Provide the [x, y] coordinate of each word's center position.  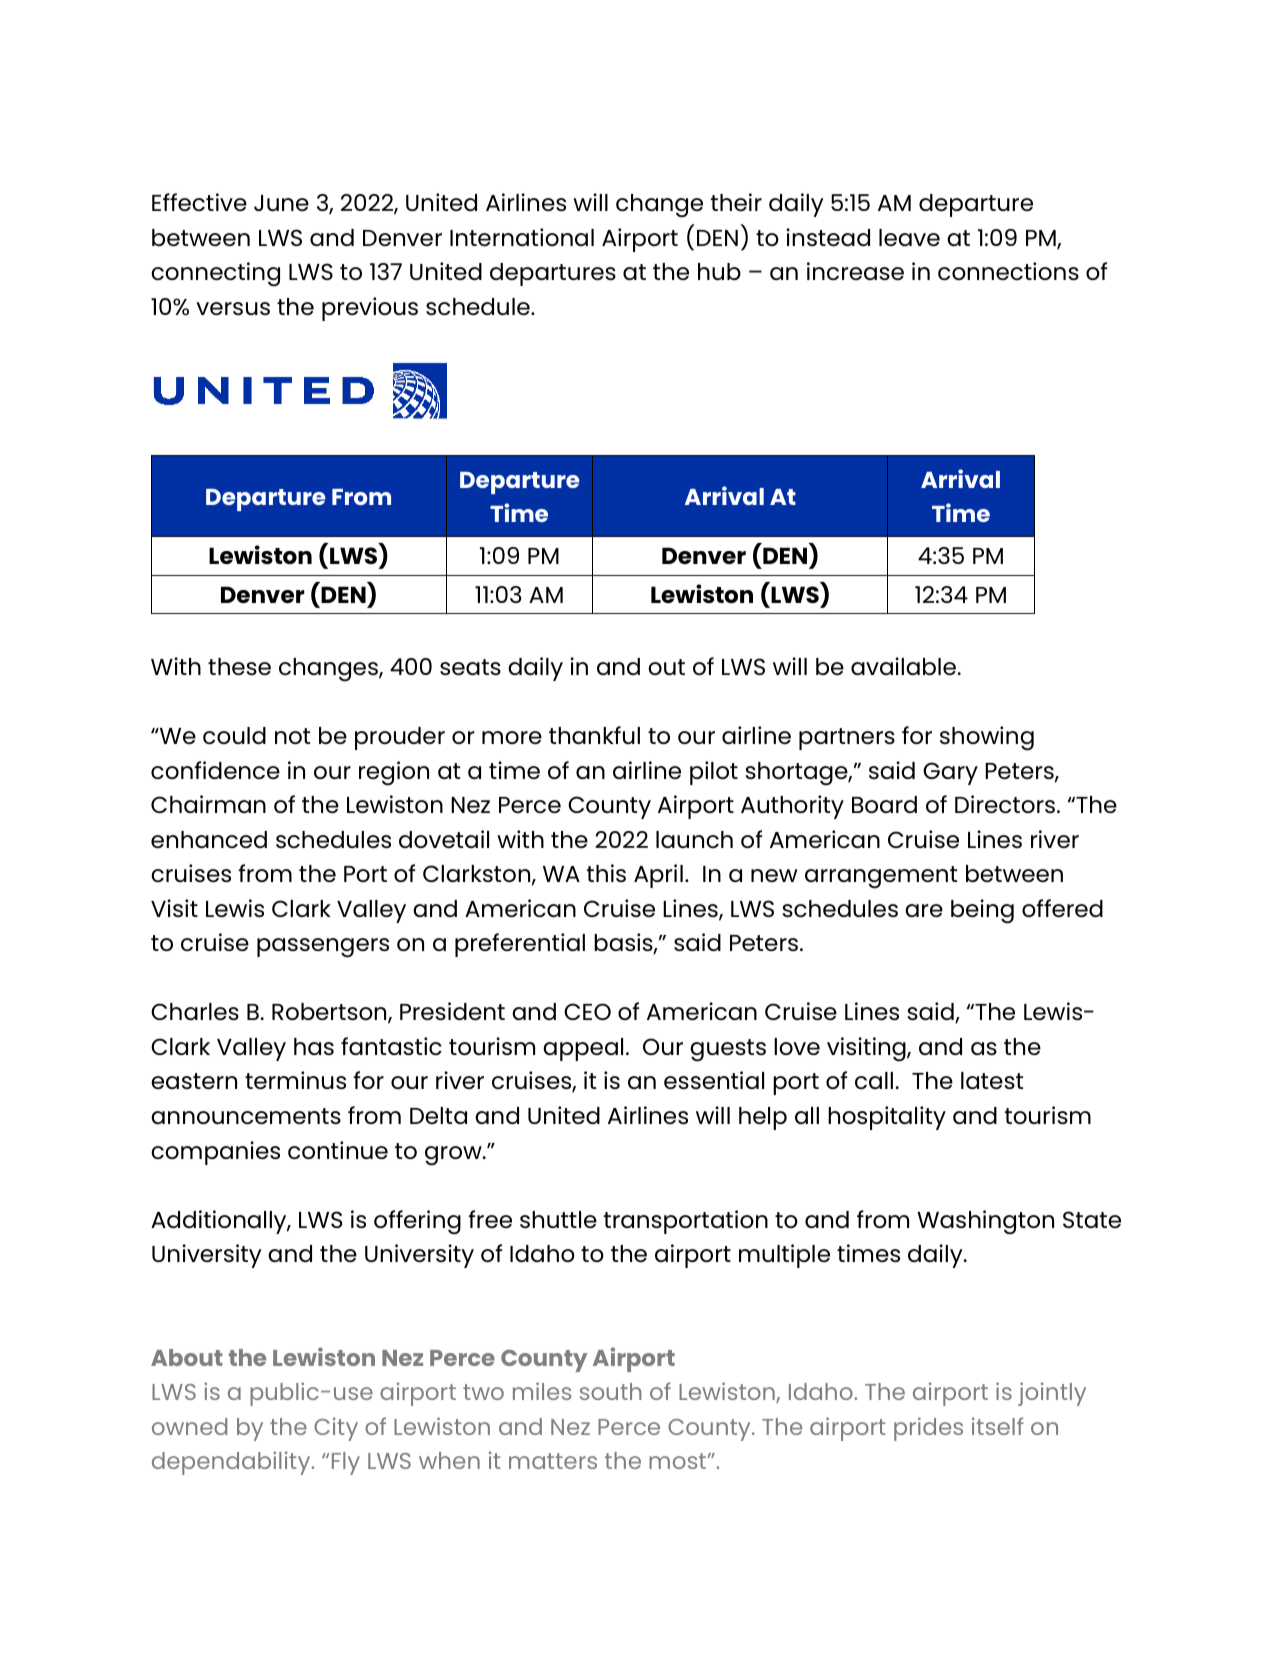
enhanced [209, 839]
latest [992, 1080]
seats [470, 667]
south [610, 1391]
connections [1008, 271]
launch [694, 839]
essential [714, 1080]
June [281, 203]
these [239, 666]
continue [338, 1150]
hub [719, 271]
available [905, 666]
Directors [1006, 804]
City [336, 1429]
